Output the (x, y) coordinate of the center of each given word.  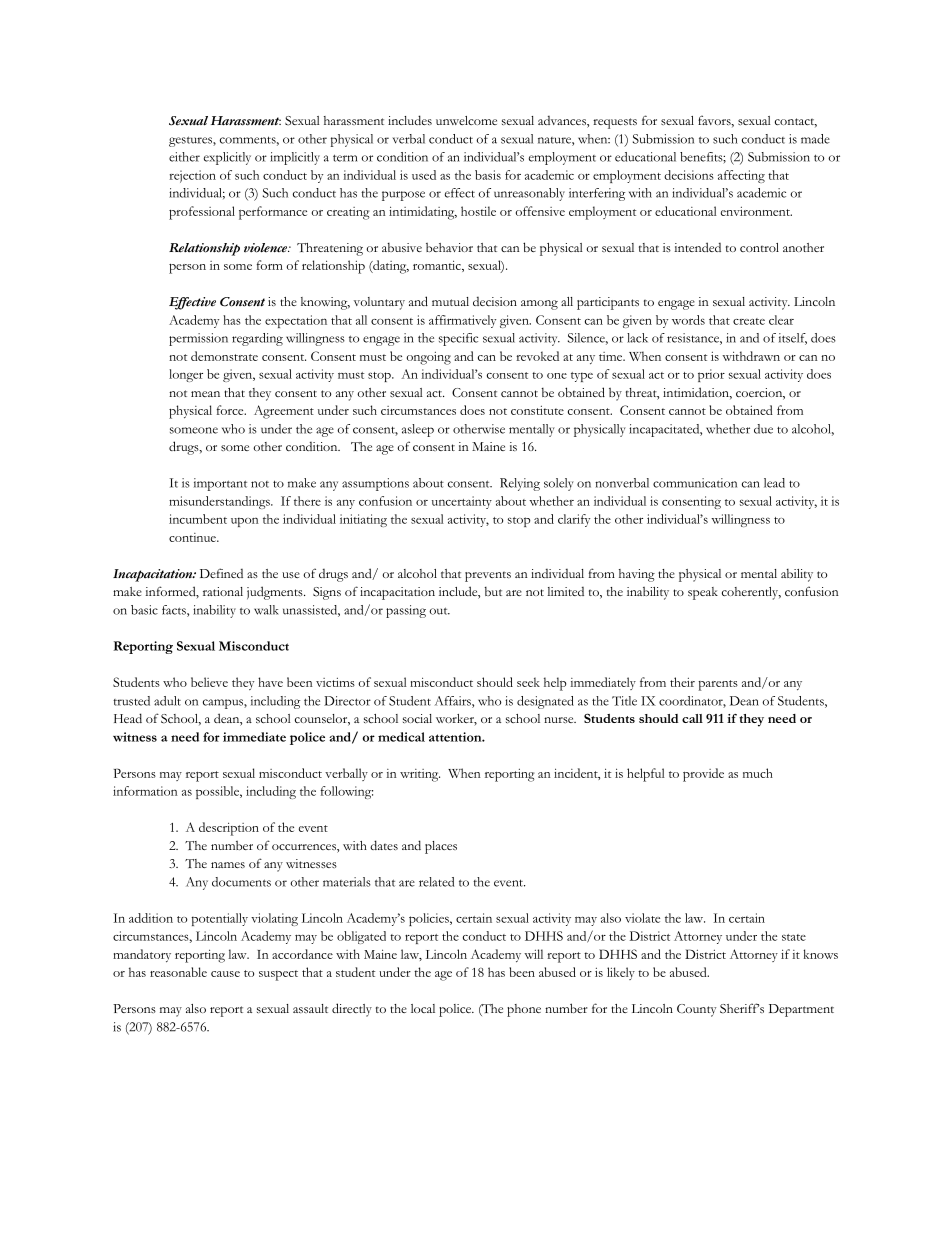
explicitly (227, 158)
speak (703, 593)
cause (225, 974)
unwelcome (466, 120)
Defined (221, 573)
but (493, 591)
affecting (741, 176)
